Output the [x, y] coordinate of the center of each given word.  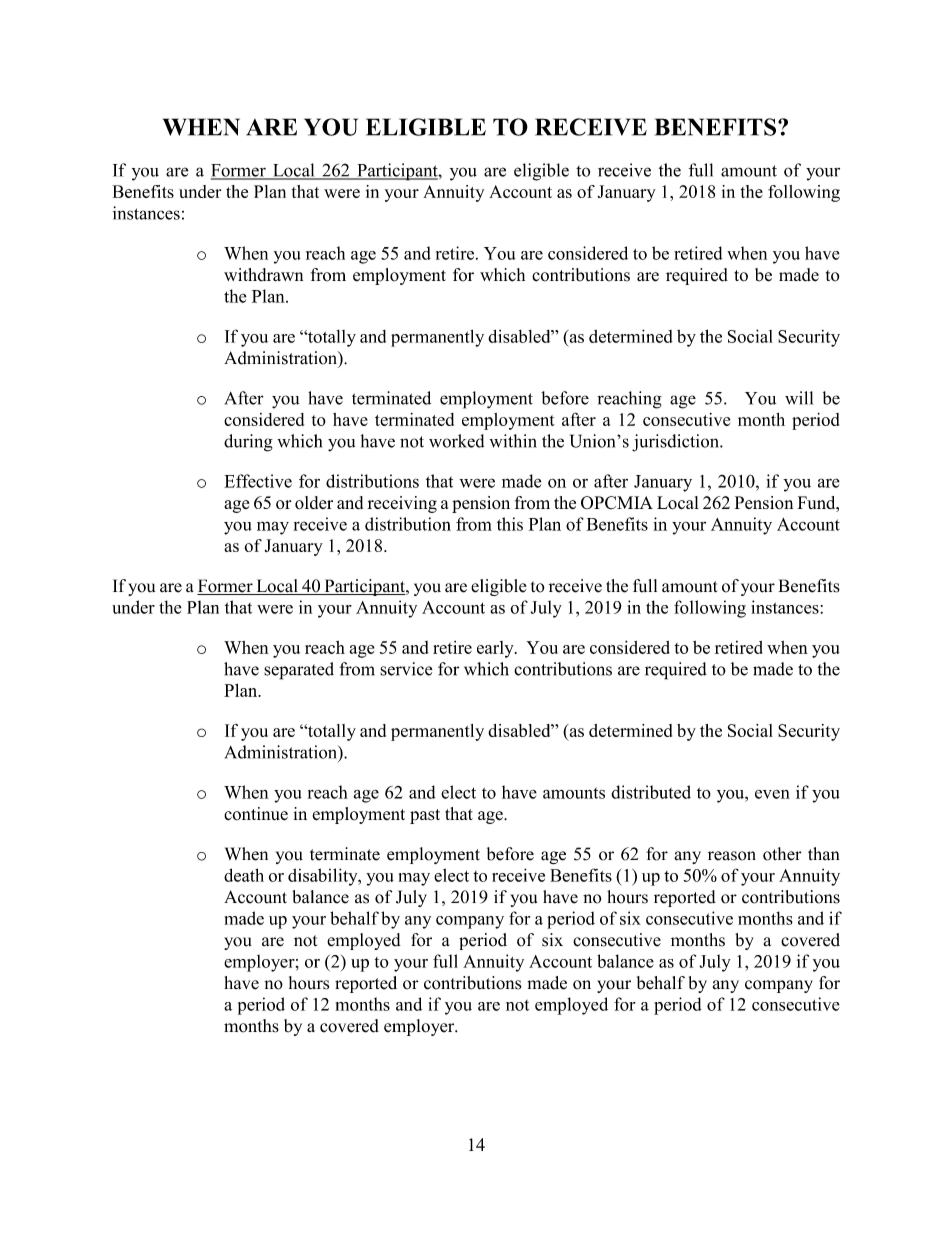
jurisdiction [676, 443]
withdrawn [263, 275]
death [244, 875]
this [510, 524]
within [513, 441]
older [314, 502]
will [799, 398]
